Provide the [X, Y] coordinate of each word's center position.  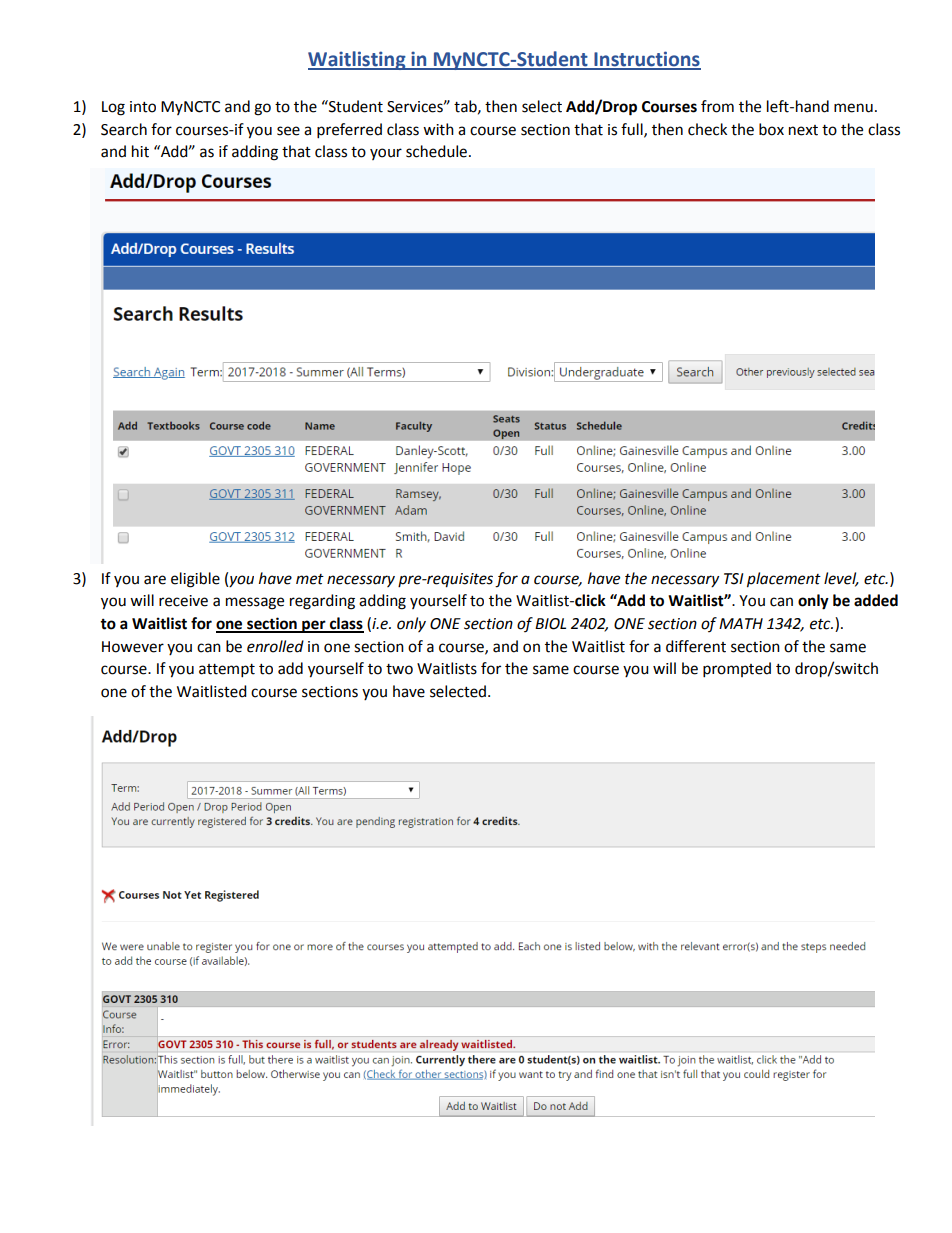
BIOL [550, 624]
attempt [227, 671]
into [143, 107]
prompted [737, 670]
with [438, 129]
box [771, 129]
